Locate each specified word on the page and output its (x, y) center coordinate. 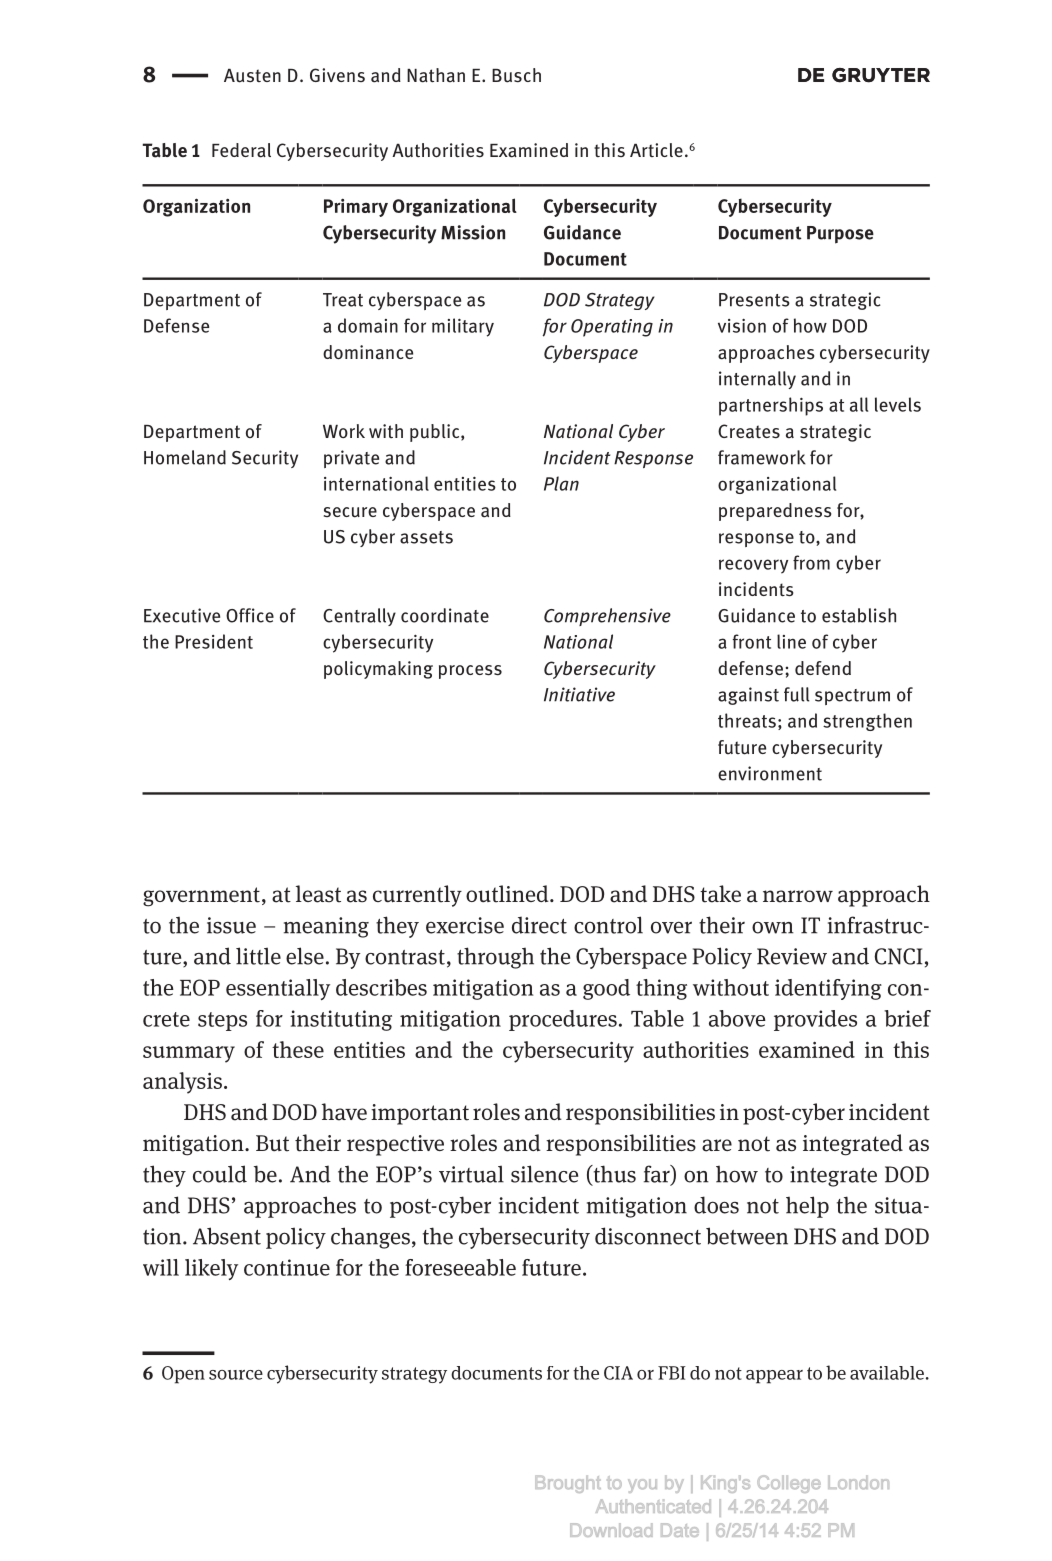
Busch (516, 75)
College (789, 1484)
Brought (568, 1484)
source (236, 1375)
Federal (241, 150)
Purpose (840, 235)
